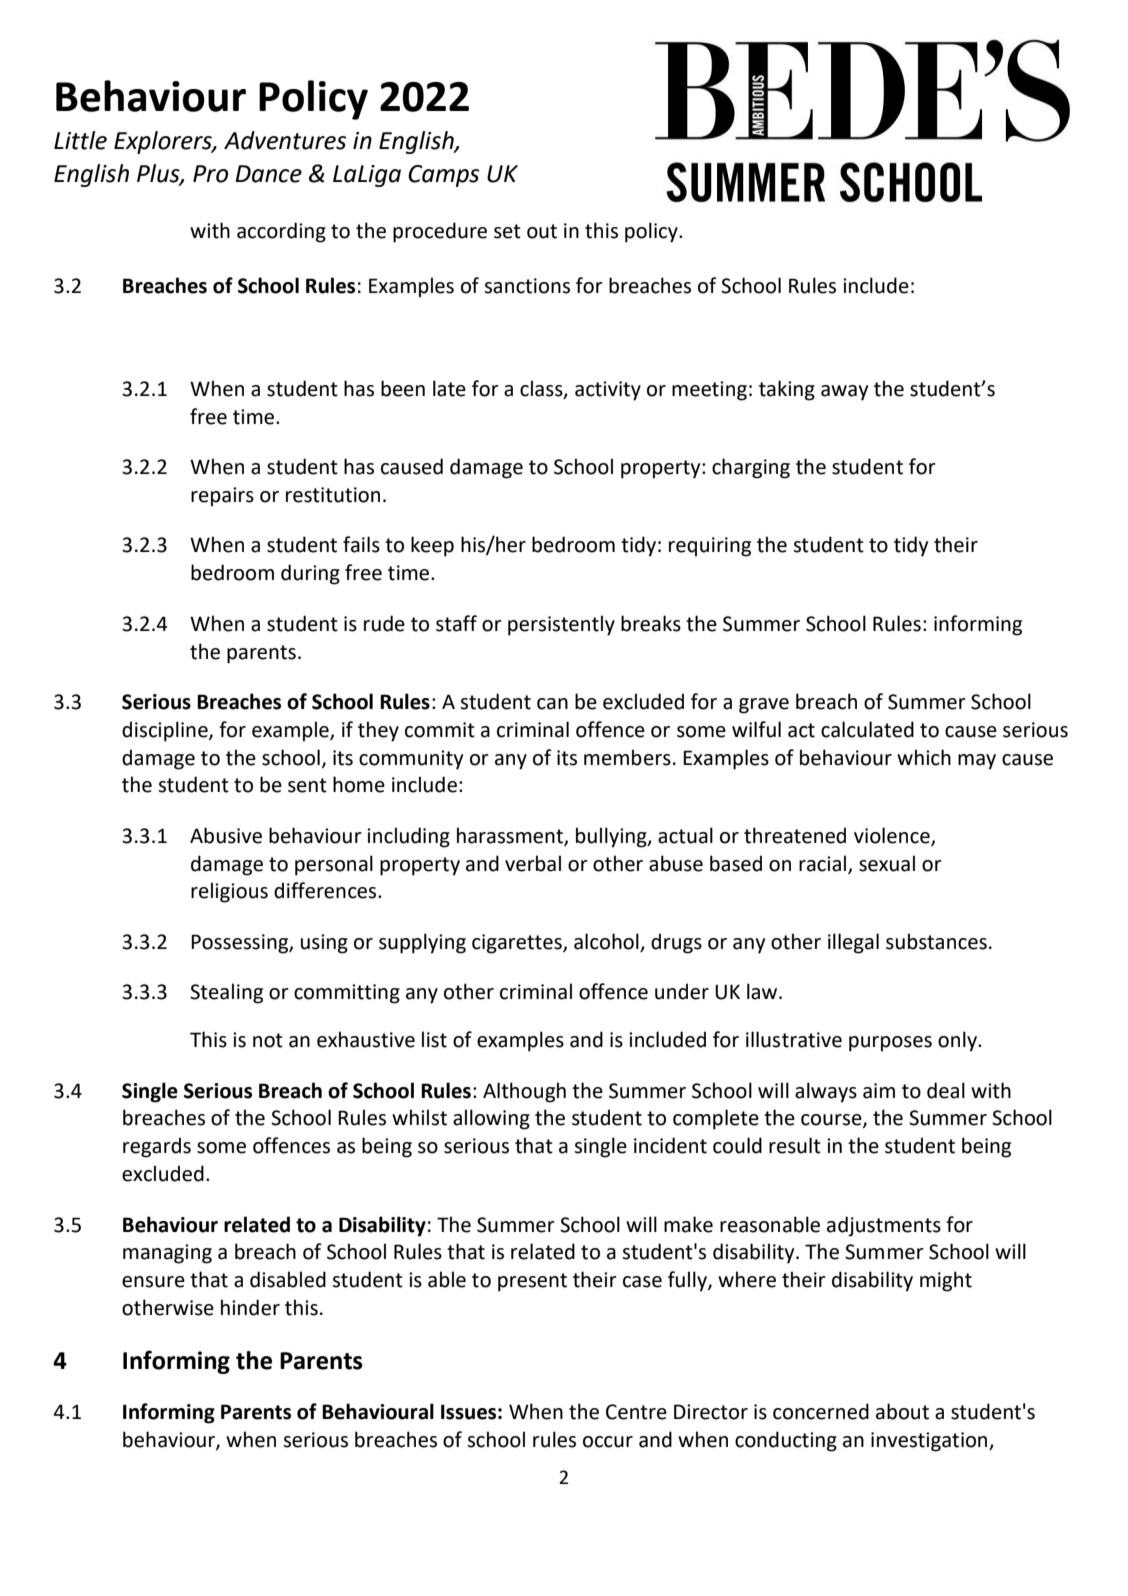  What do you see at coordinates (533, 863) in the document?
I see `verbal` at bounding box center [533, 863].
